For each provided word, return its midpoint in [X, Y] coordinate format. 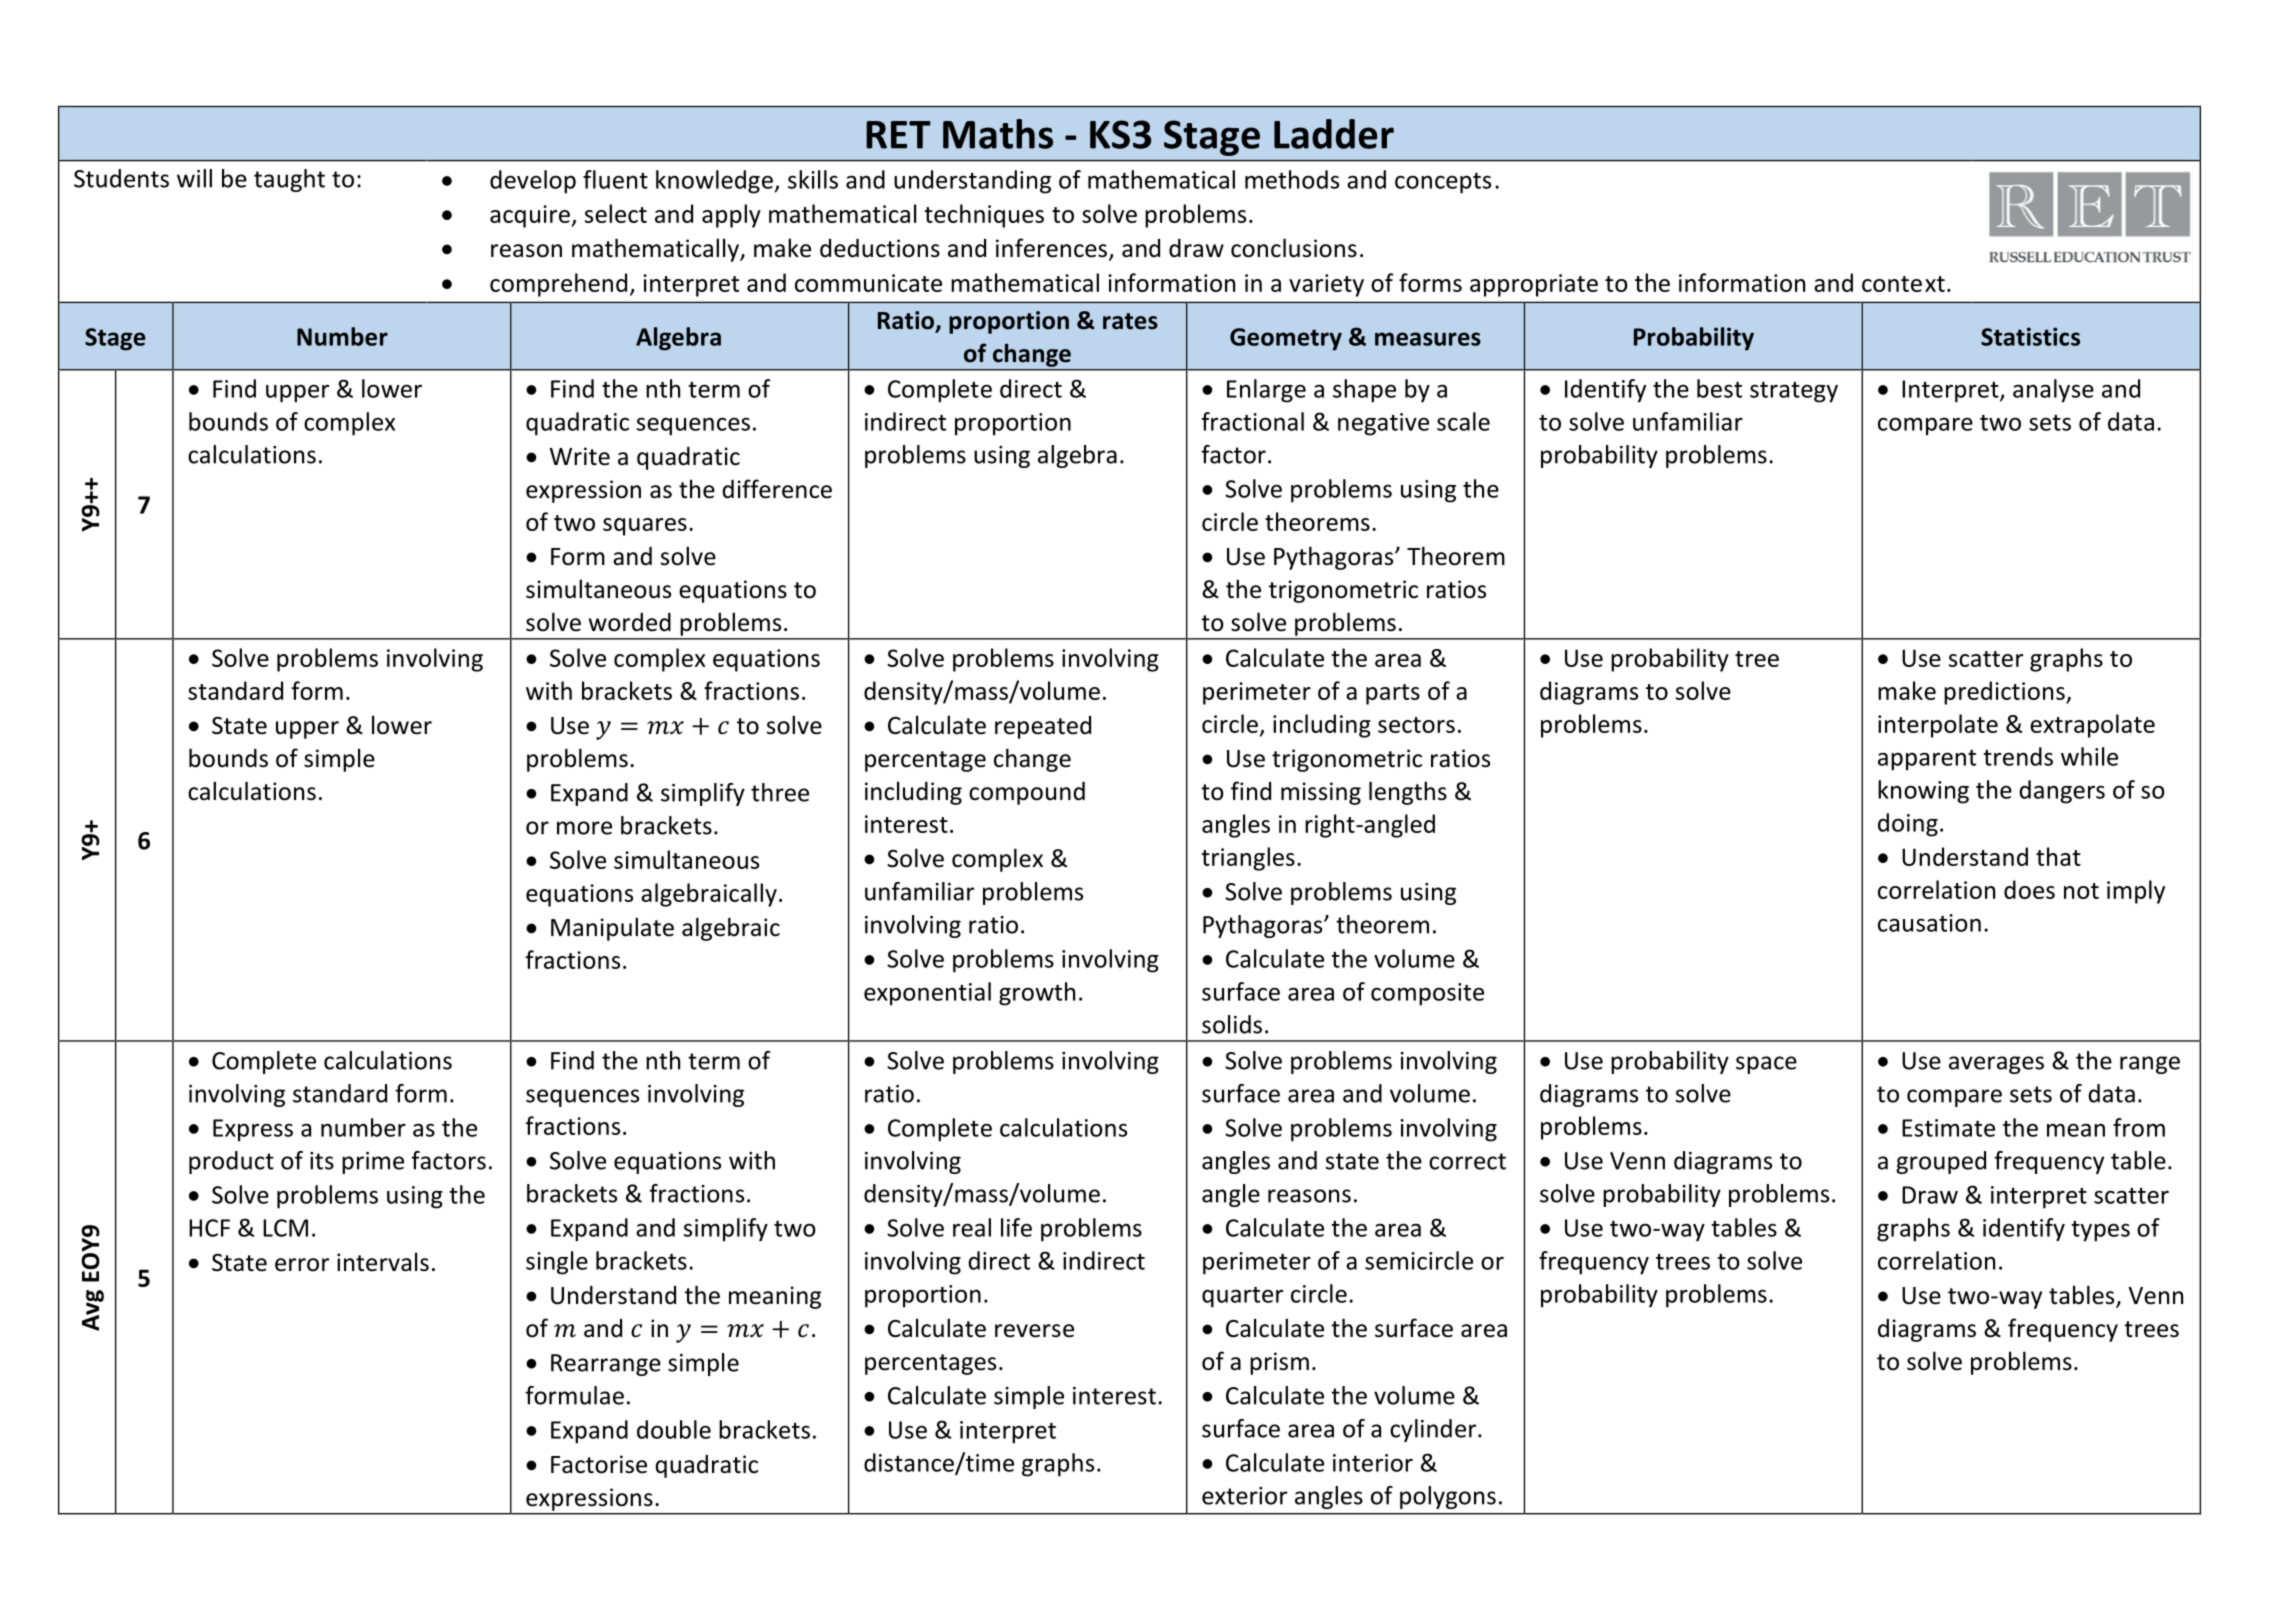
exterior [1244, 1496]
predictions [2005, 693]
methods [1292, 179]
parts [1393, 694]
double [674, 1429]
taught [289, 180]
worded [630, 622]
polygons [1448, 1497]
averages [1996, 1065]
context [1903, 284]
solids [1232, 1024]
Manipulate [612, 929]
